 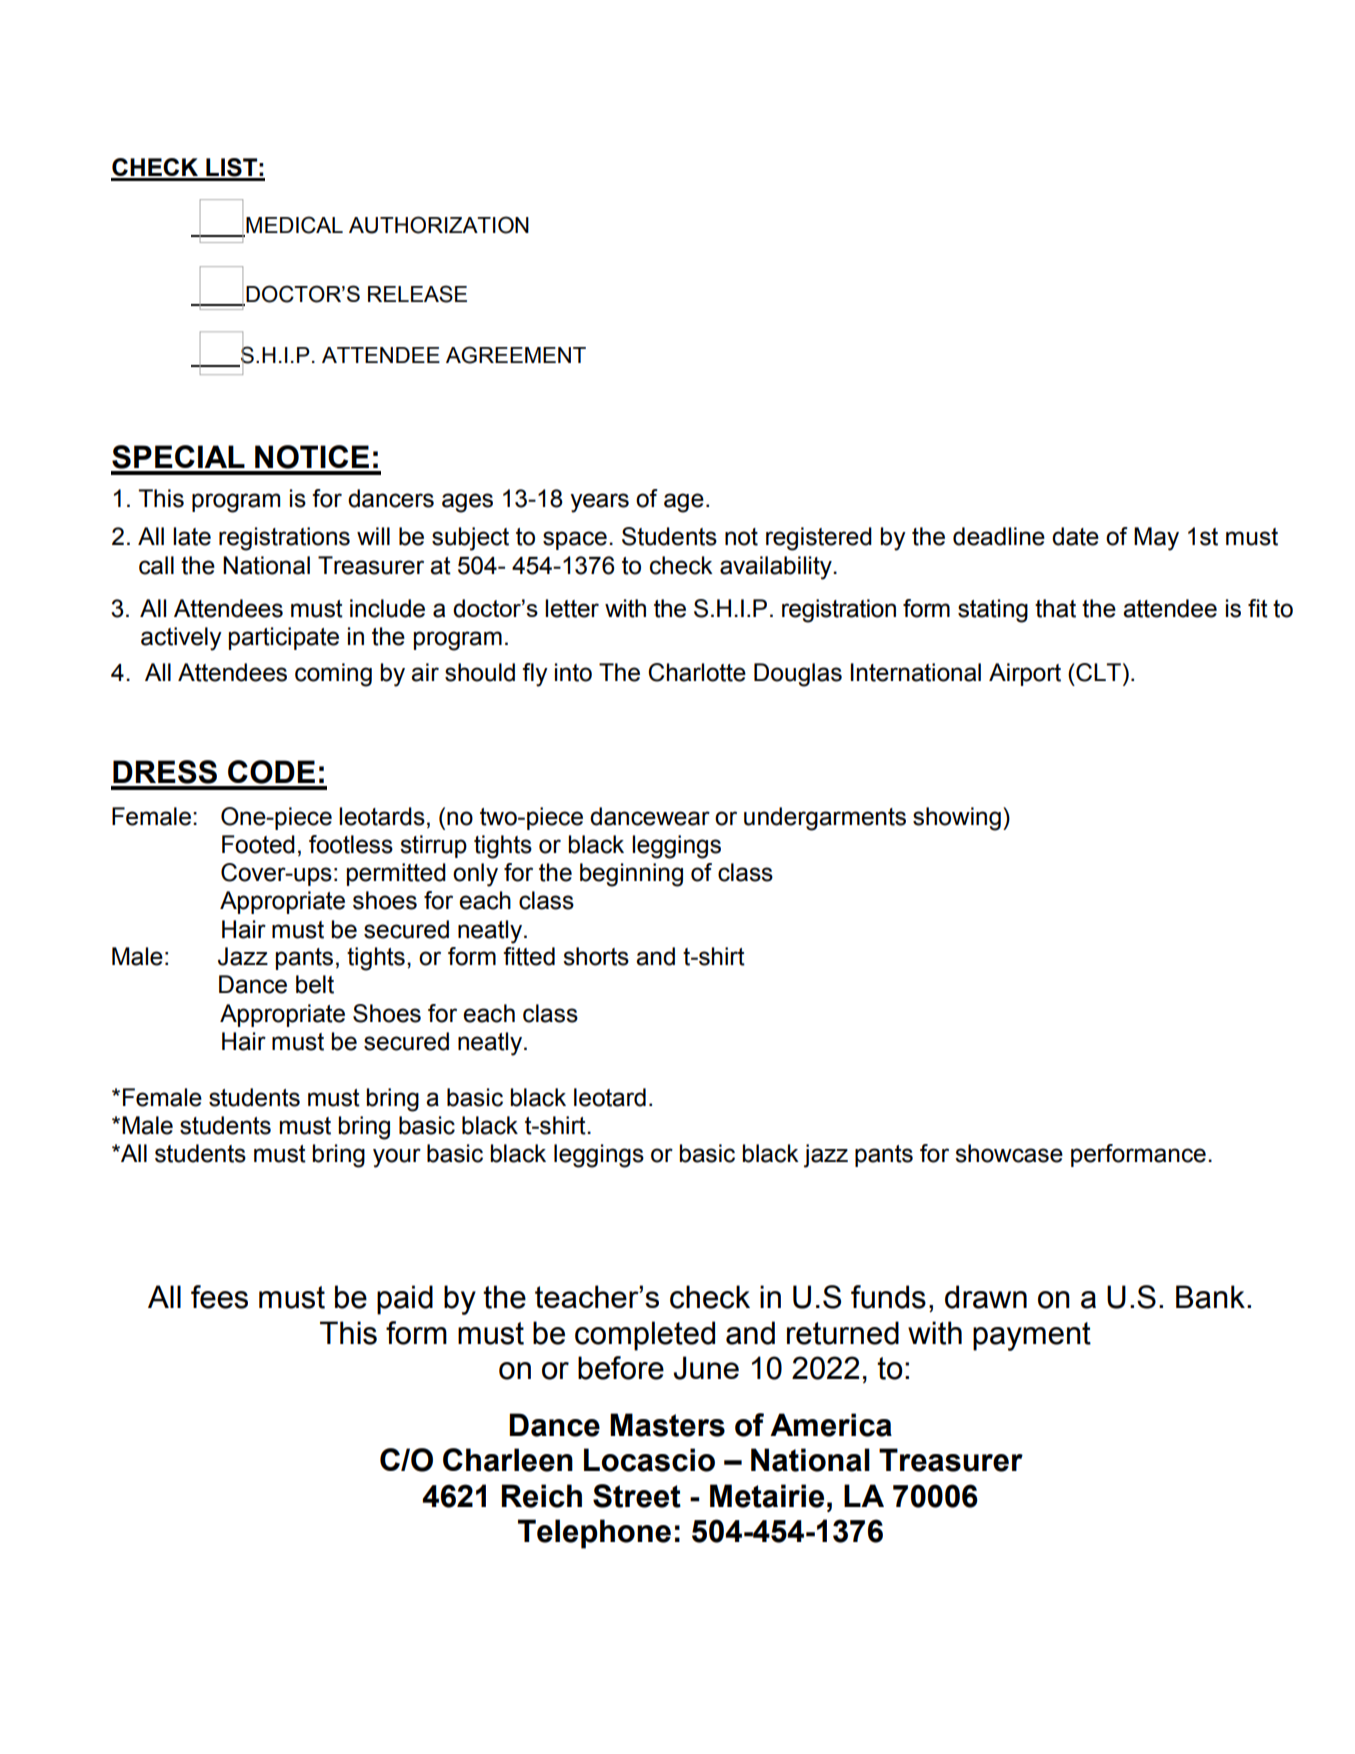 What do you see at coordinates (542, 1496) in the screenshot?
I see `Reich` at bounding box center [542, 1496].
